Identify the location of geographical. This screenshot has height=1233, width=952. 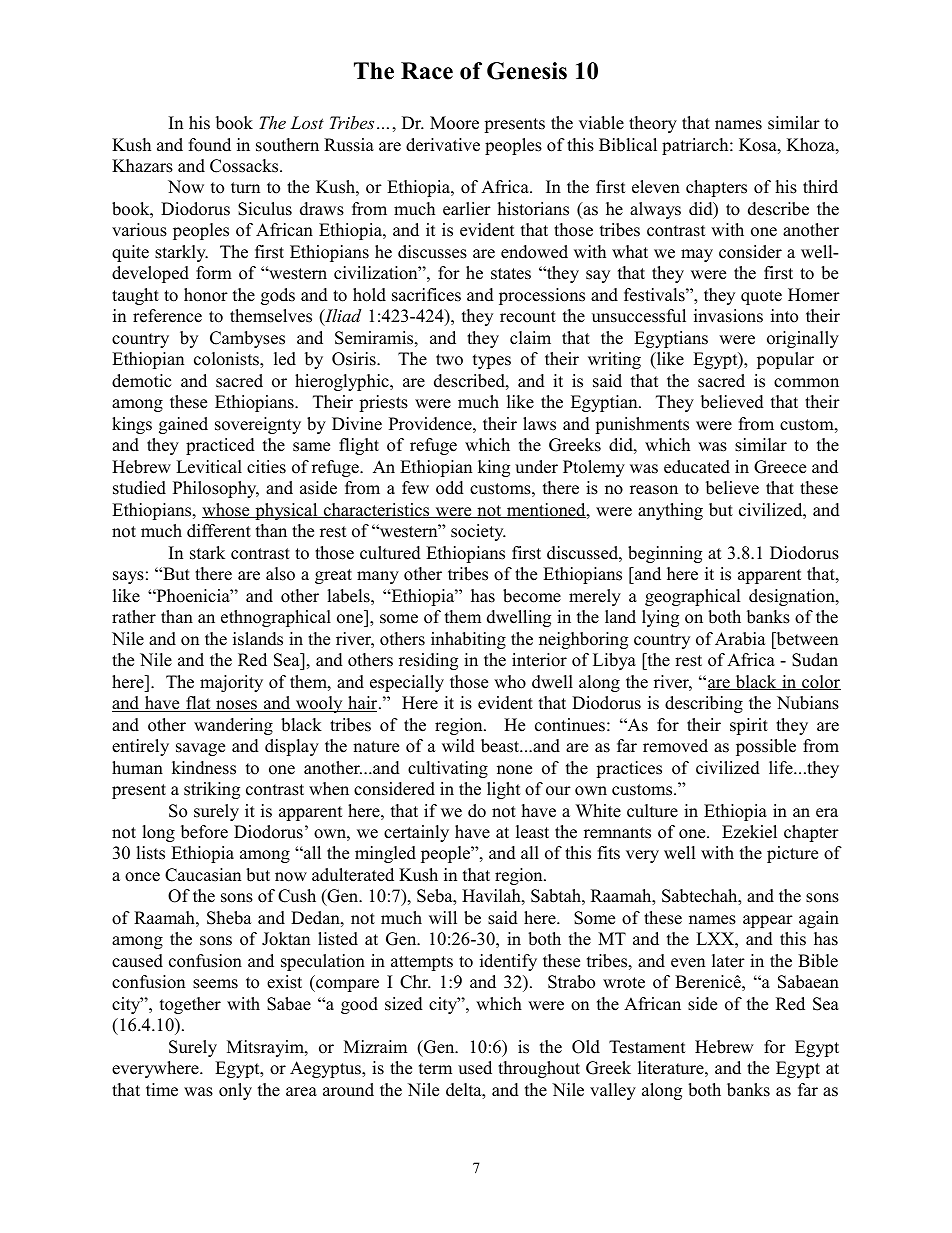
(693, 597).
